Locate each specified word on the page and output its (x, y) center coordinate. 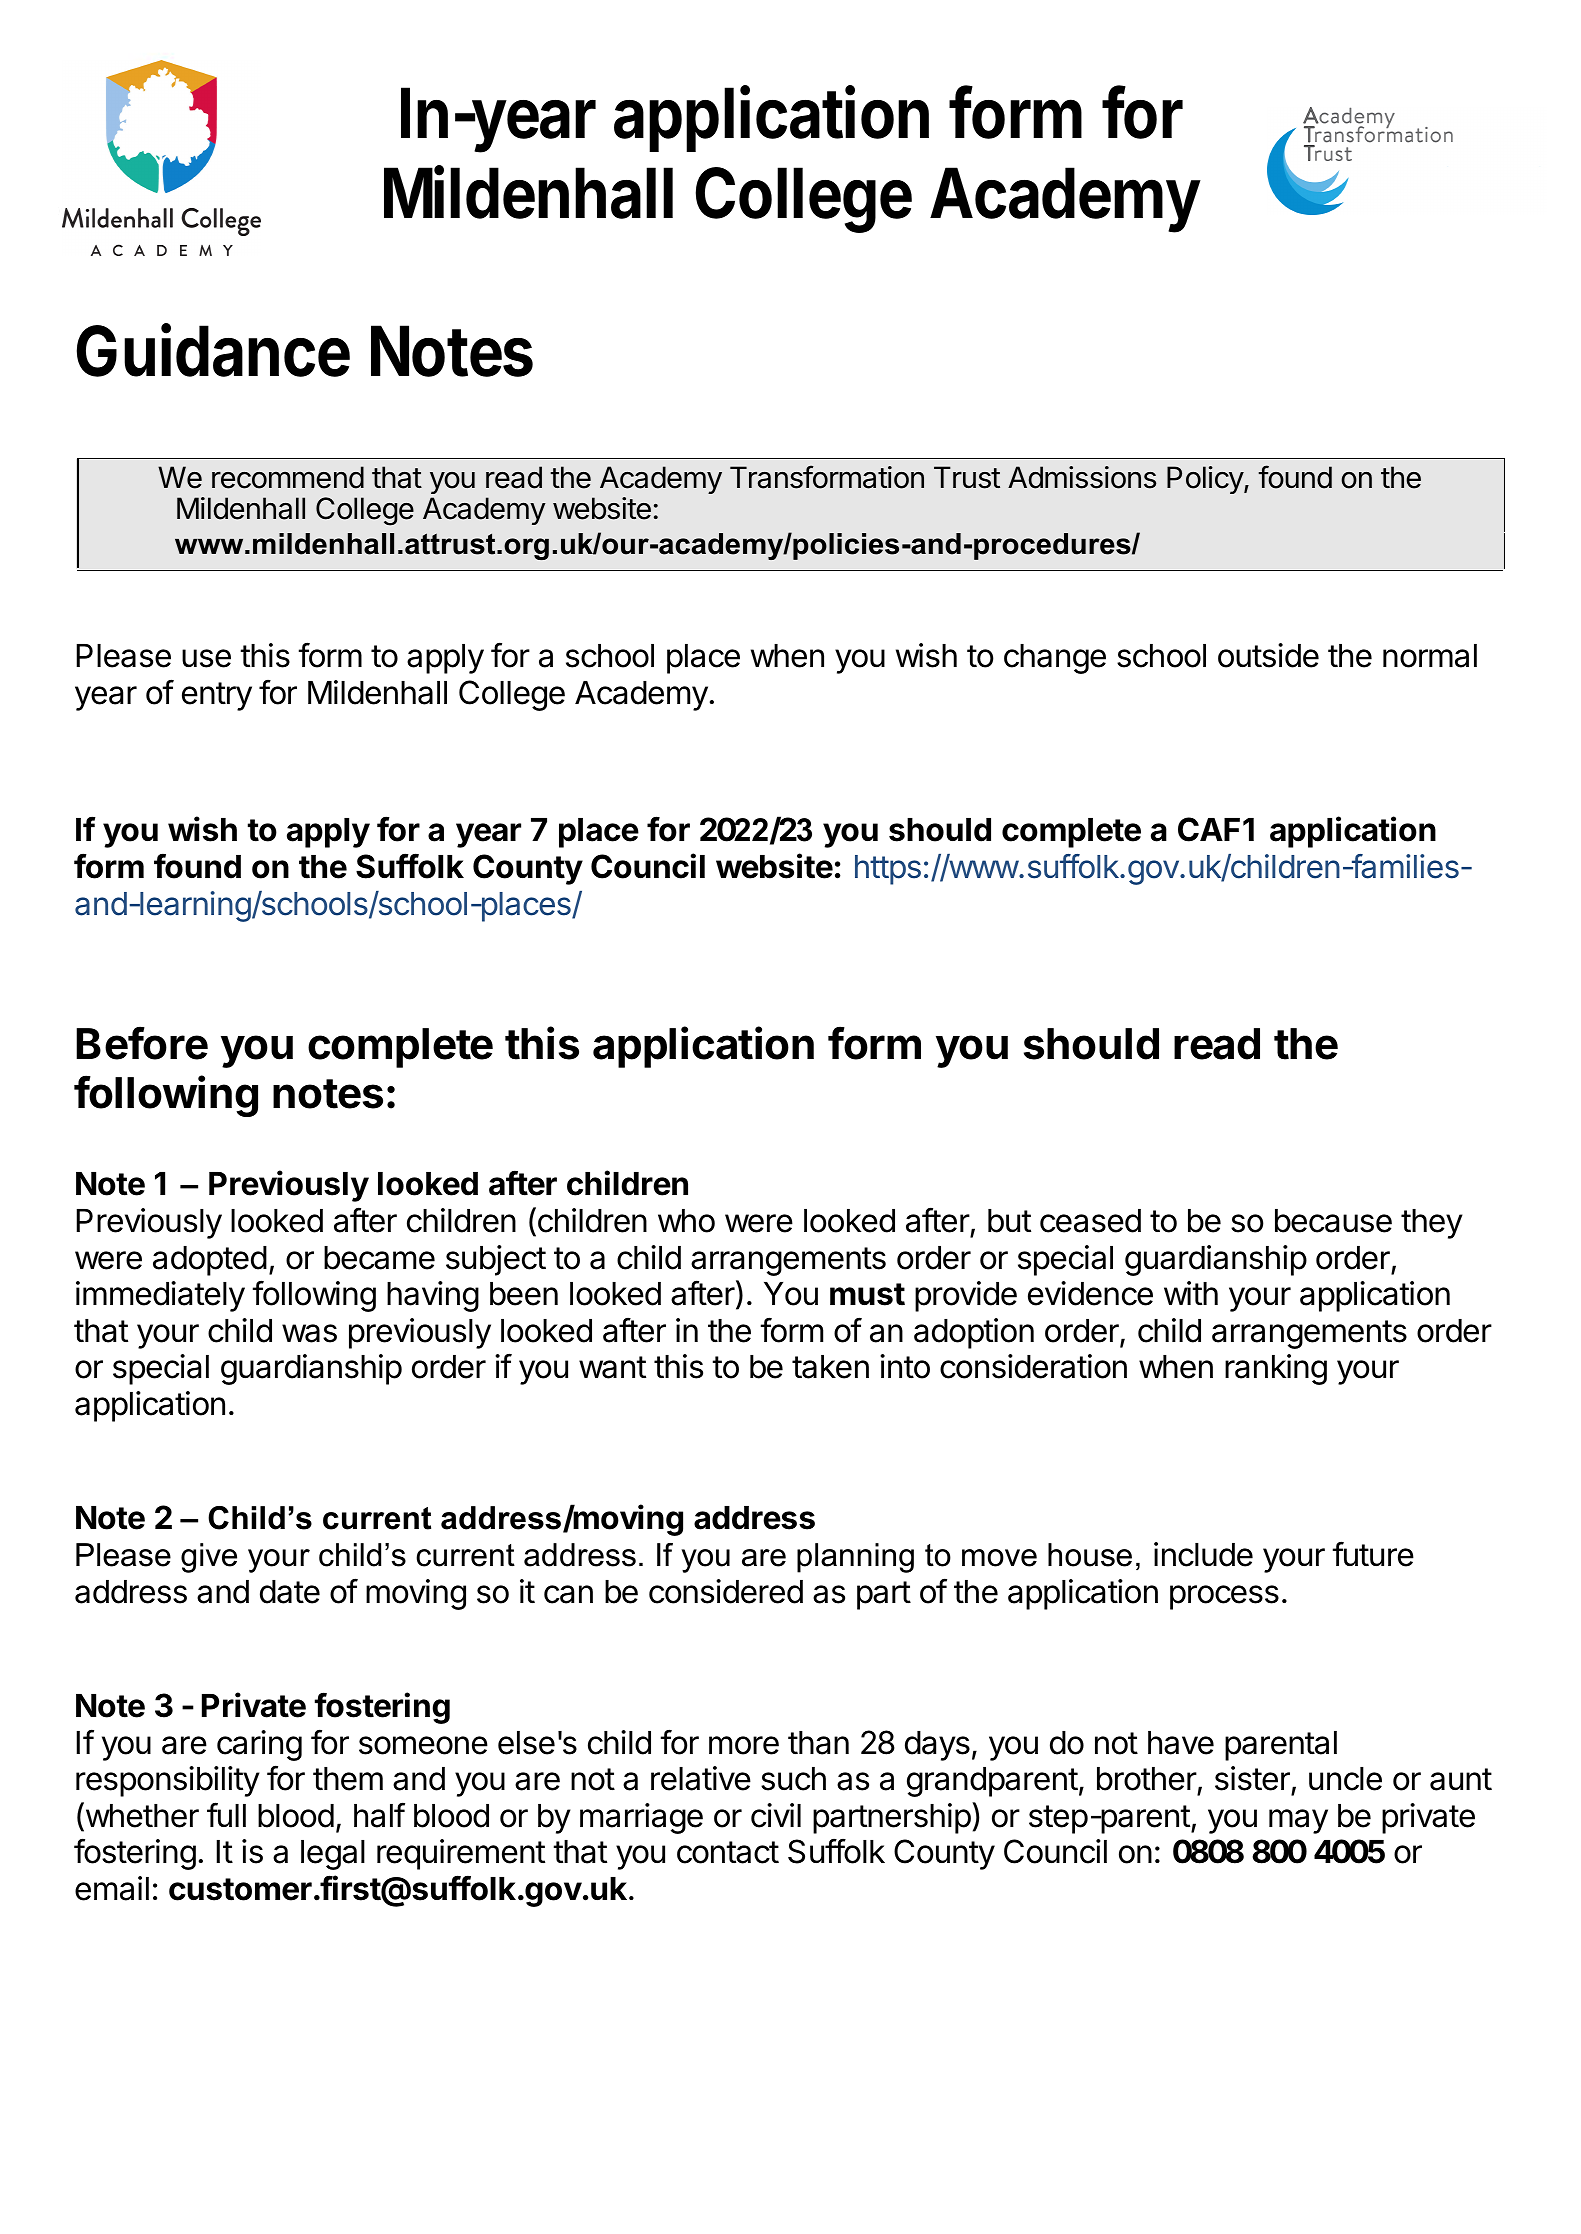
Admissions (1082, 477)
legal (333, 1855)
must (867, 1294)
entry (217, 696)
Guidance (213, 350)
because (1333, 1221)
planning (855, 1558)
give (209, 1558)
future (1373, 1554)
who (686, 1221)
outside (1268, 655)
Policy (1206, 480)
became (379, 1258)
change (1055, 659)
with (1191, 1293)
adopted (210, 1261)
